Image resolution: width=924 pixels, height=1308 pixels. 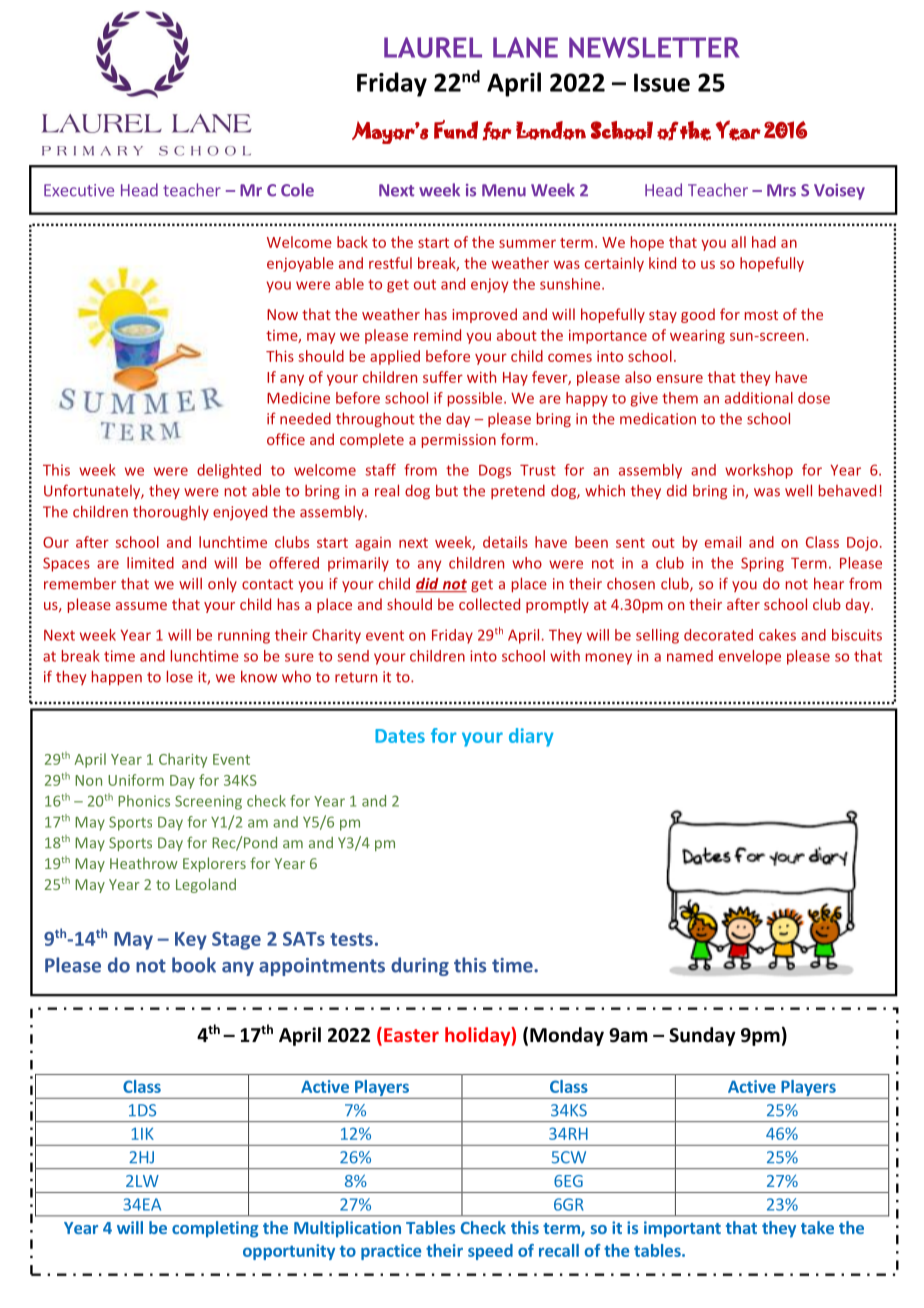 I want to click on cakes, so click(x=777, y=635).
